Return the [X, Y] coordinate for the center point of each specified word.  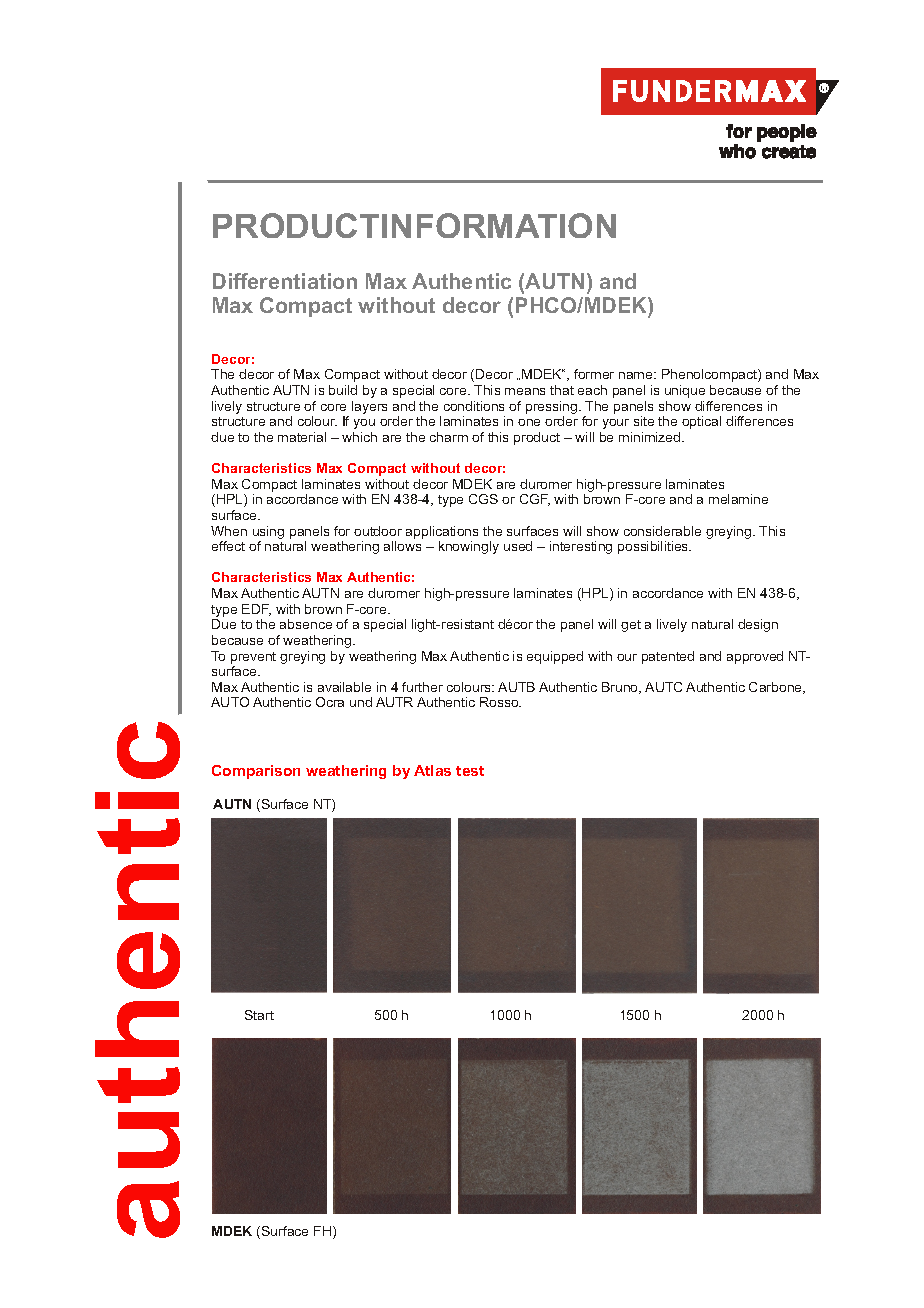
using [268, 532]
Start [259, 1015]
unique [685, 391]
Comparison [256, 772]
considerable [662, 531]
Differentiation [285, 281]
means [525, 391]
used [518, 546]
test [470, 771]
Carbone [776, 688]
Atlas [432, 770]
